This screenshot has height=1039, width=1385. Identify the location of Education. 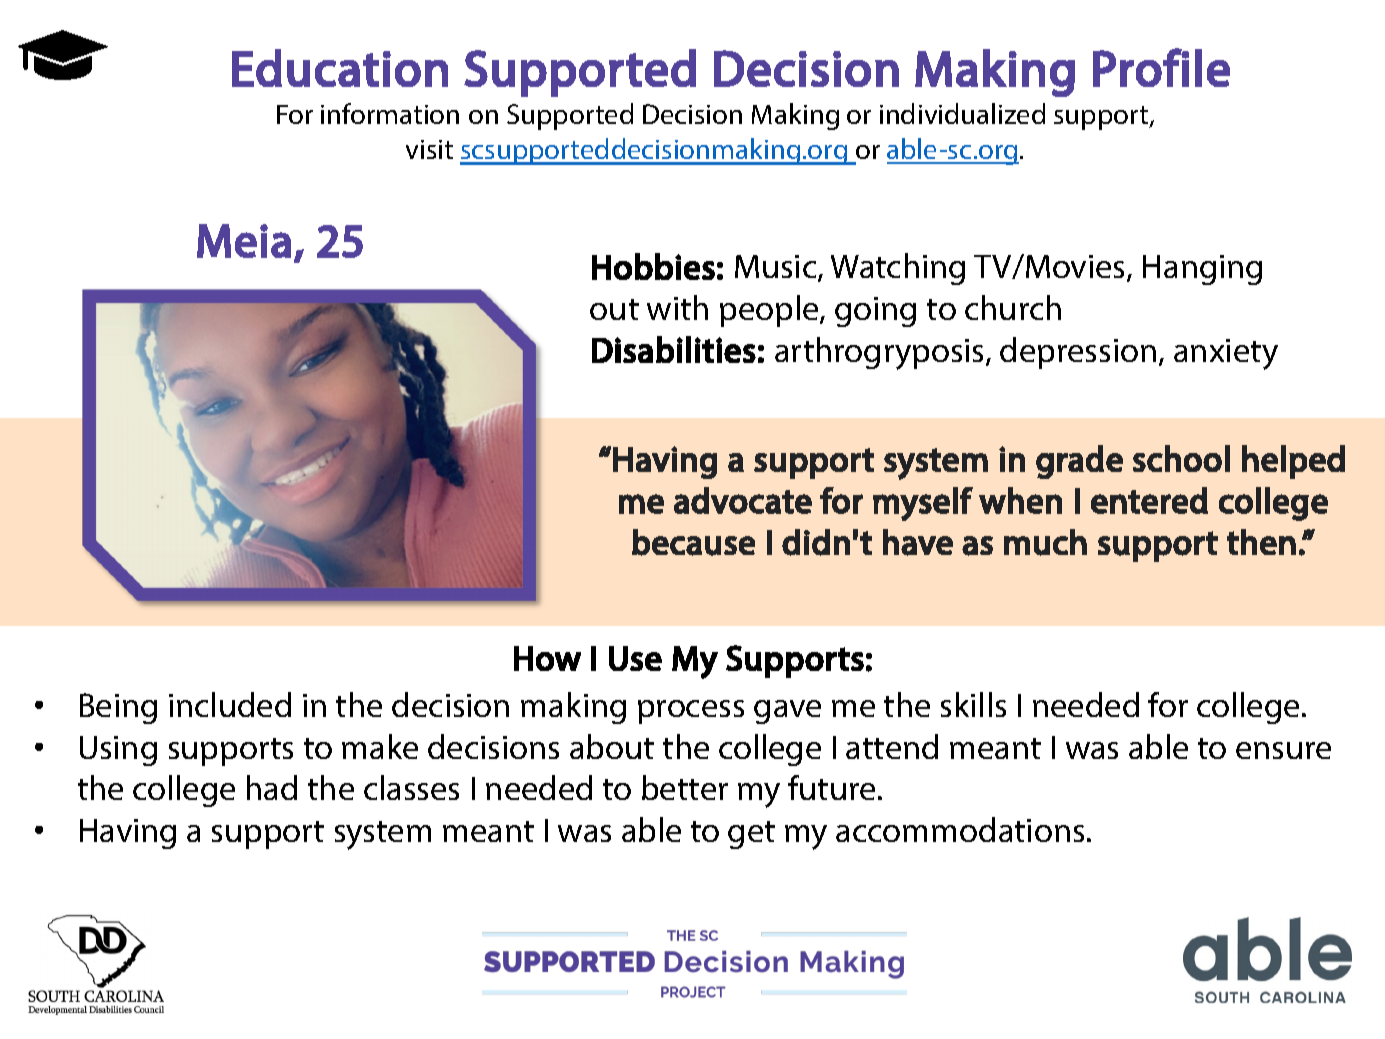
(340, 68).
